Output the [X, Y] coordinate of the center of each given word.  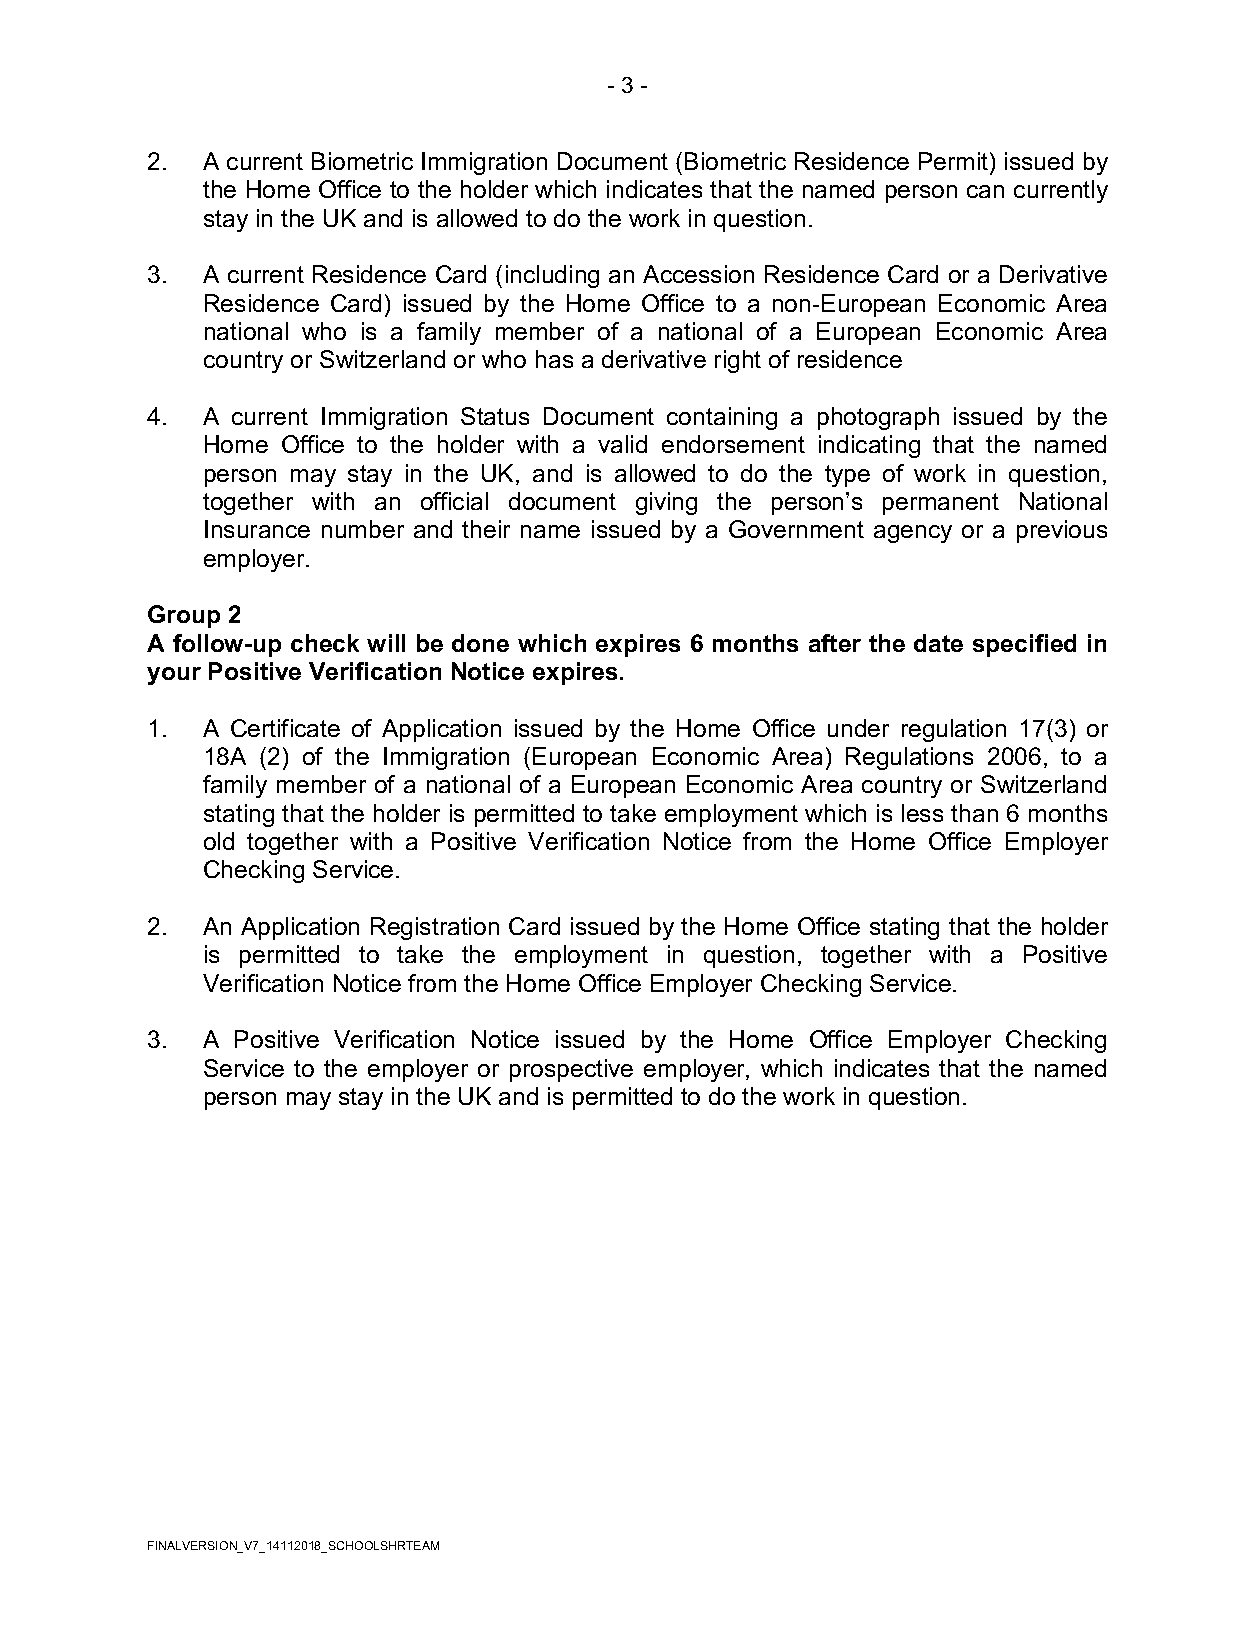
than [974, 813]
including [552, 276]
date [938, 643]
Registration [435, 928]
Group [184, 616]
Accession [698, 274]
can [985, 191]
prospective [571, 1070]
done [480, 643]
